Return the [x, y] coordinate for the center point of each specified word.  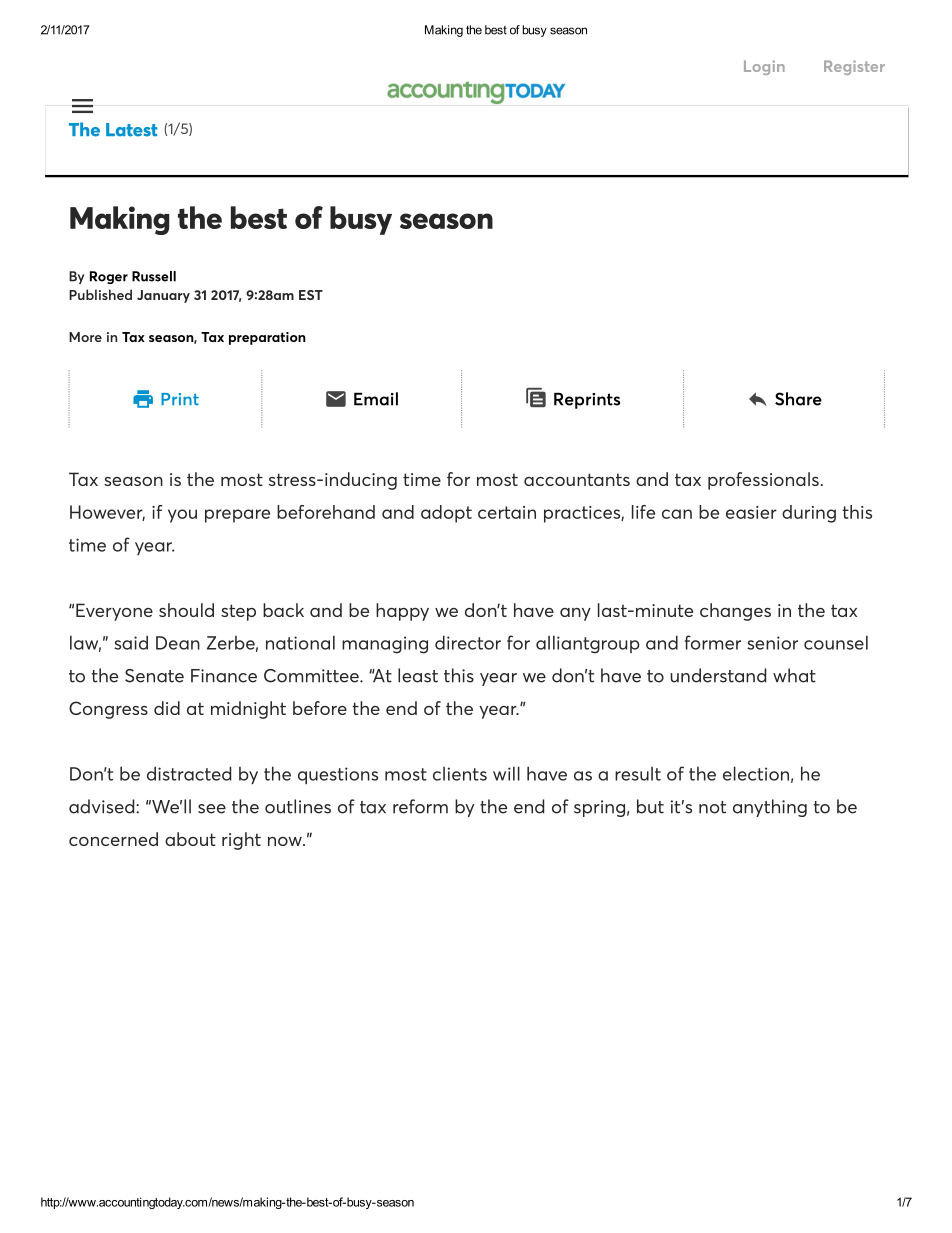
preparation [267, 338]
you [182, 516]
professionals [763, 481]
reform [420, 806]
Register [854, 67]
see [212, 809]
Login [764, 67]
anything [770, 808]
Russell [154, 276]
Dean [178, 643]
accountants [577, 479]
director [468, 642]
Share [798, 399]
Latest [132, 130]
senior [772, 643]
